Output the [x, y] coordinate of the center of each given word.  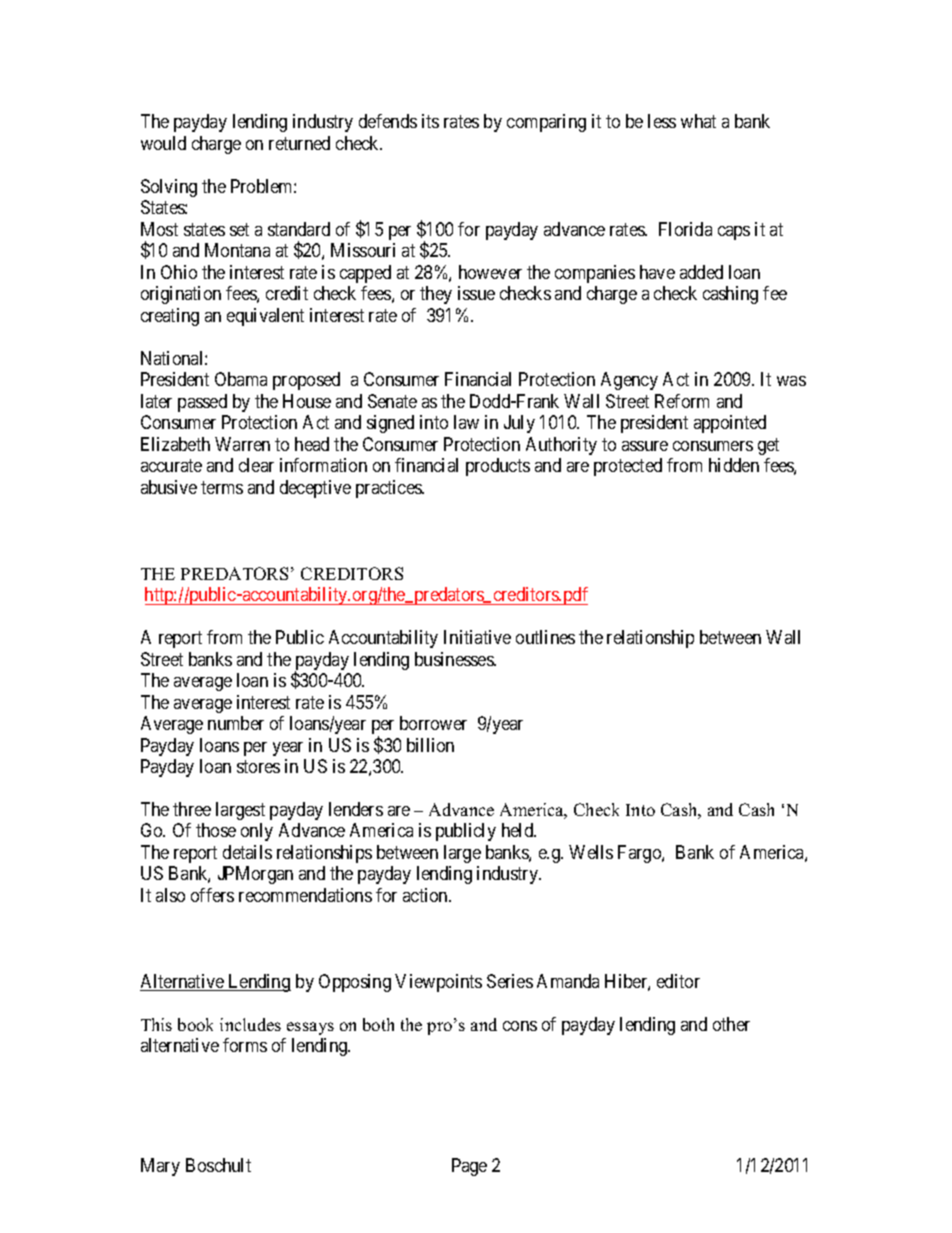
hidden [734, 465]
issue [476, 293]
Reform [682, 401]
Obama [241, 379]
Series [510, 981]
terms [222, 487]
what [698, 121]
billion [430, 745]
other [731, 1024]
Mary [160, 1167]
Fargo [640, 854]
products [498, 467]
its [430, 121]
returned [299, 143]
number [236, 723]
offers [212, 895]
